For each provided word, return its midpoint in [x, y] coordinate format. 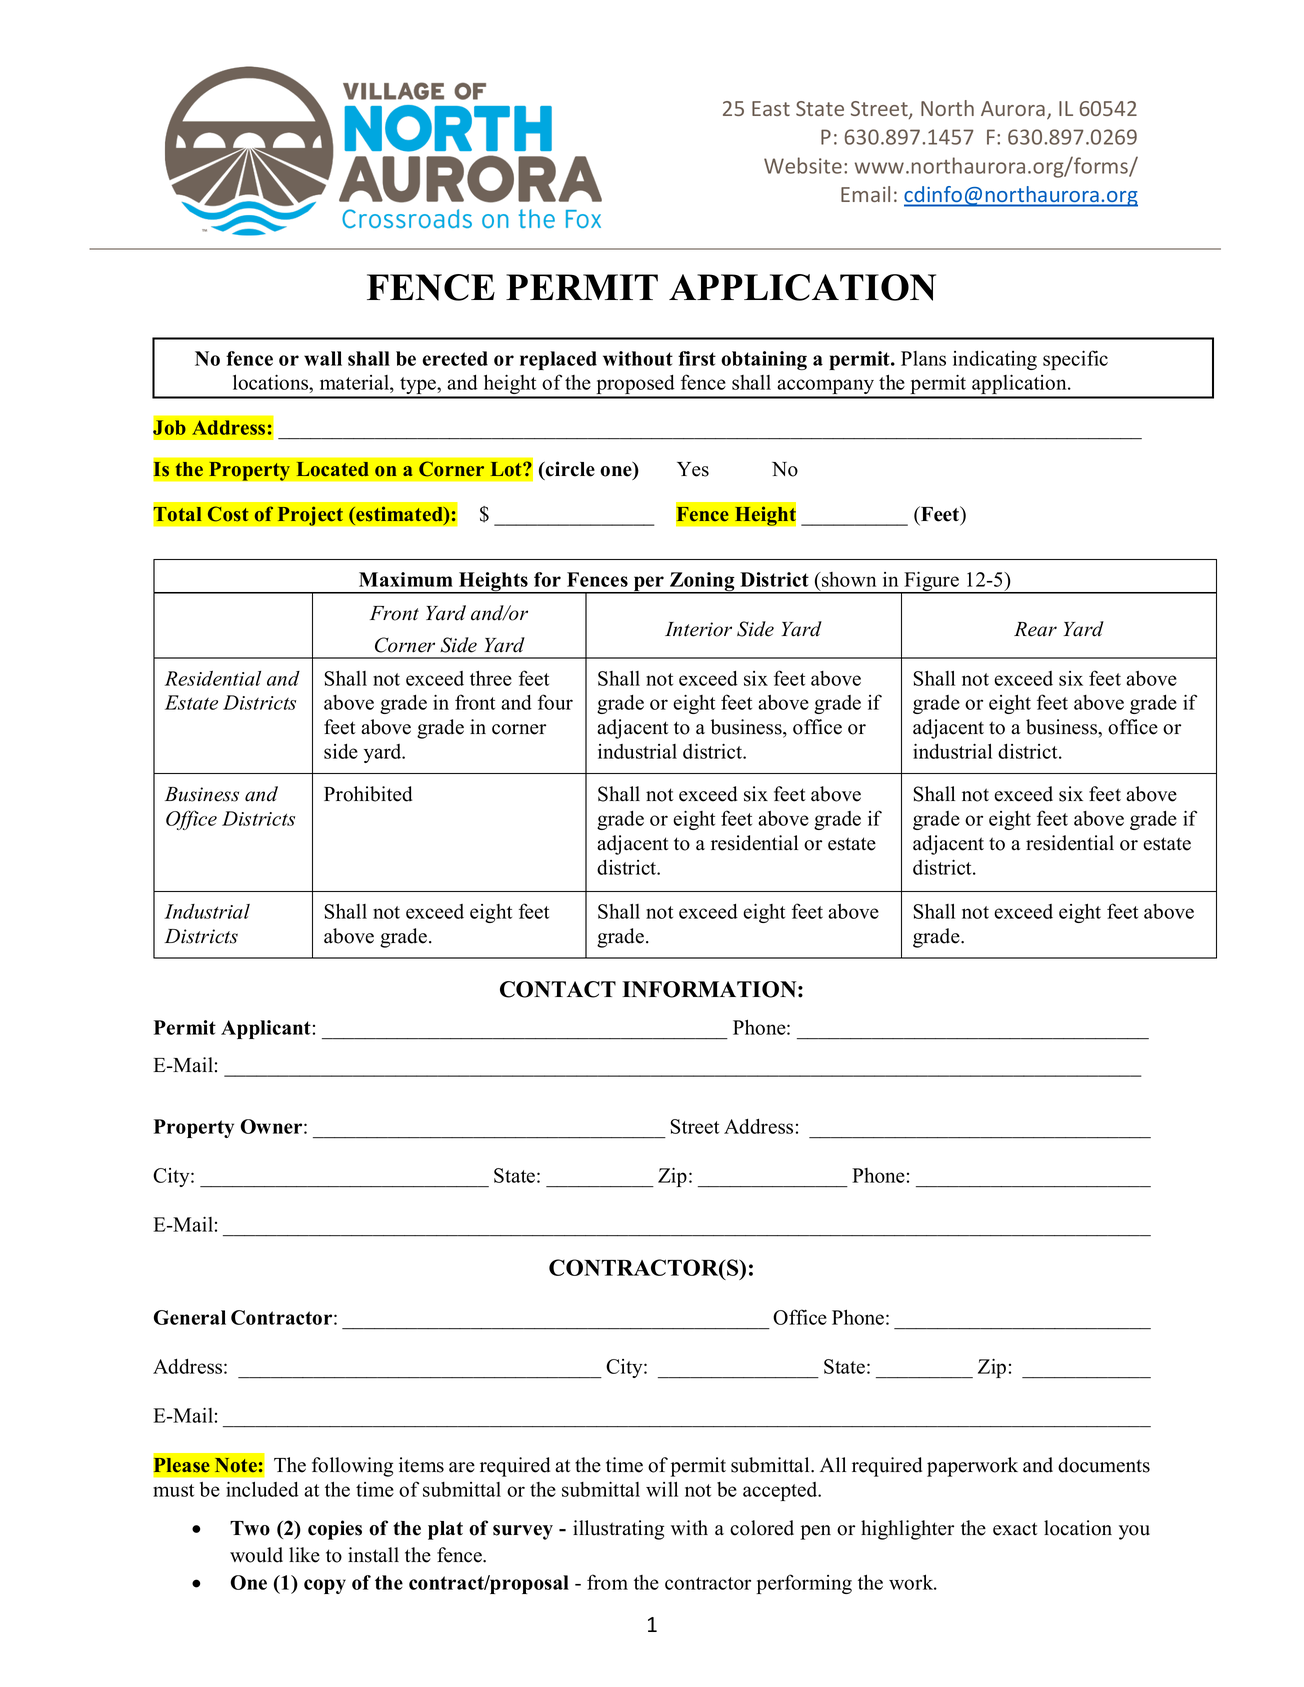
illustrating [618, 1530]
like [304, 1555]
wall [323, 358]
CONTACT [558, 989]
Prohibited [368, 794]
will [662, 1489]
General [190, 1317]
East [771, 108]
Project [310, 516]
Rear [1035, 629]
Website [803, 165]
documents [1104, 1465]
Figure [931, 583]
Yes [693, 469]
